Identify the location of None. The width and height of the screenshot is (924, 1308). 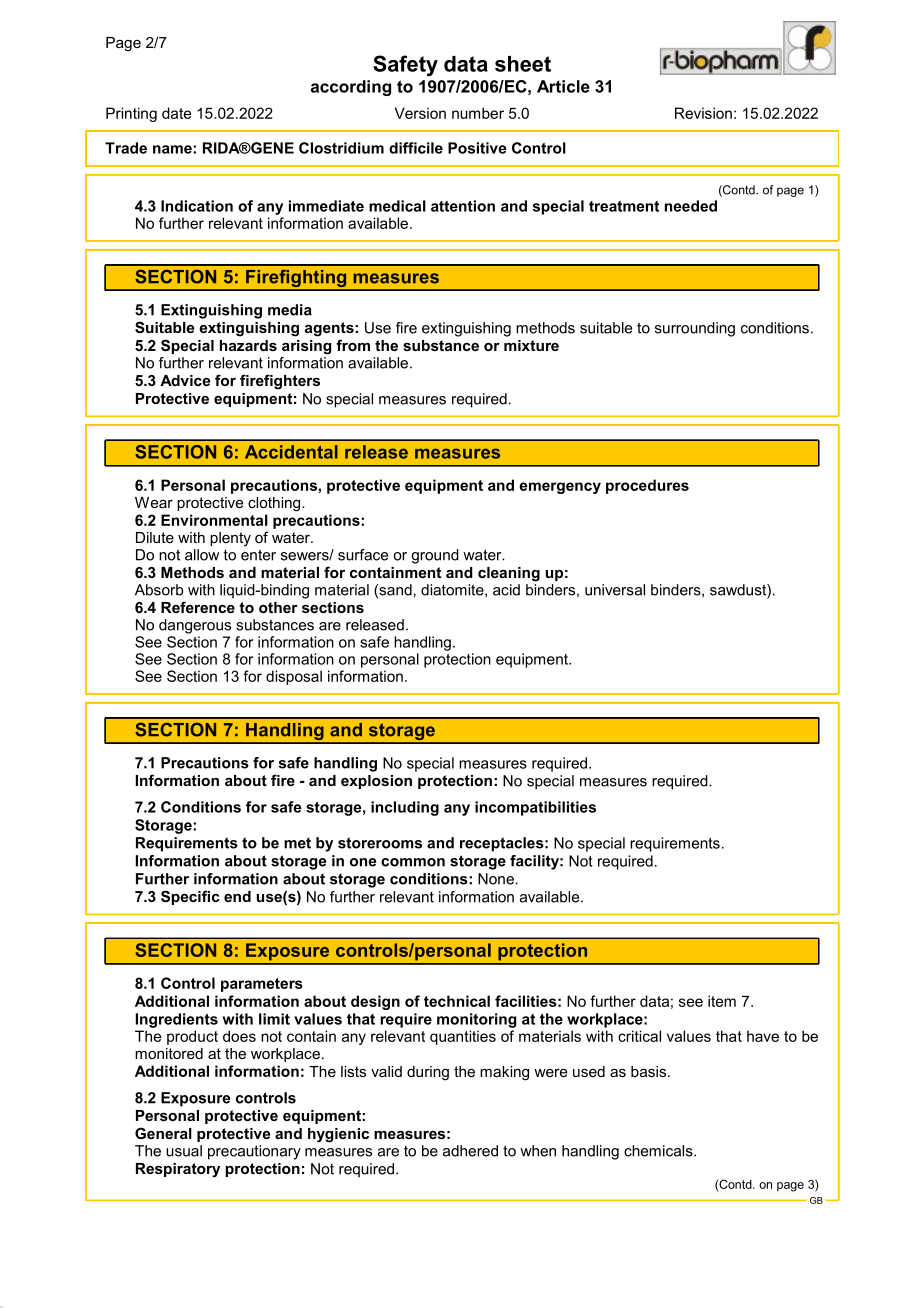
(496, 879).
